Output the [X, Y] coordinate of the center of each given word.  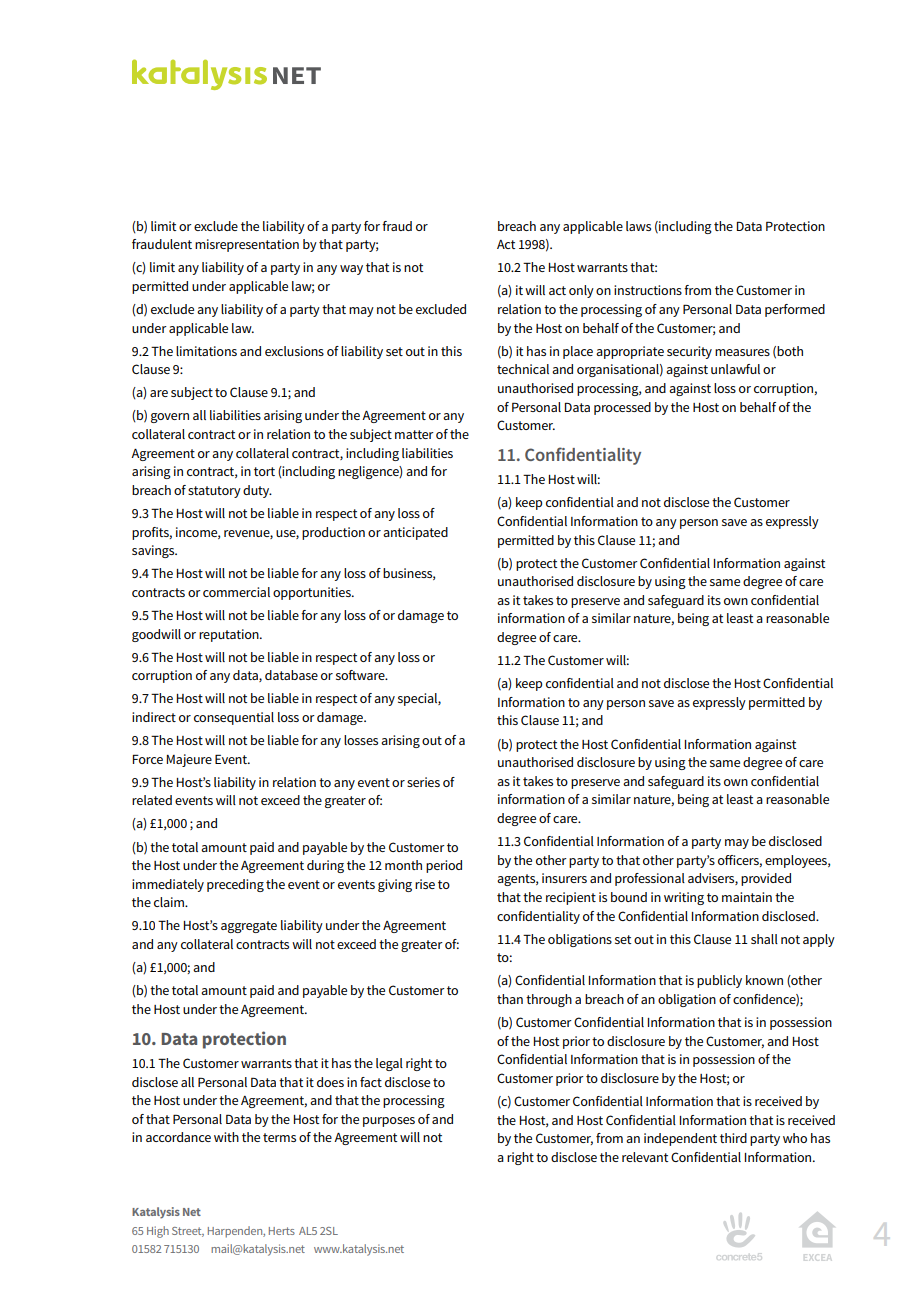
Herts [282, 1231]
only [581, 291]
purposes [389, 1122]
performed [795, 310]
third [733, 1138]
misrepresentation [247, 245]
